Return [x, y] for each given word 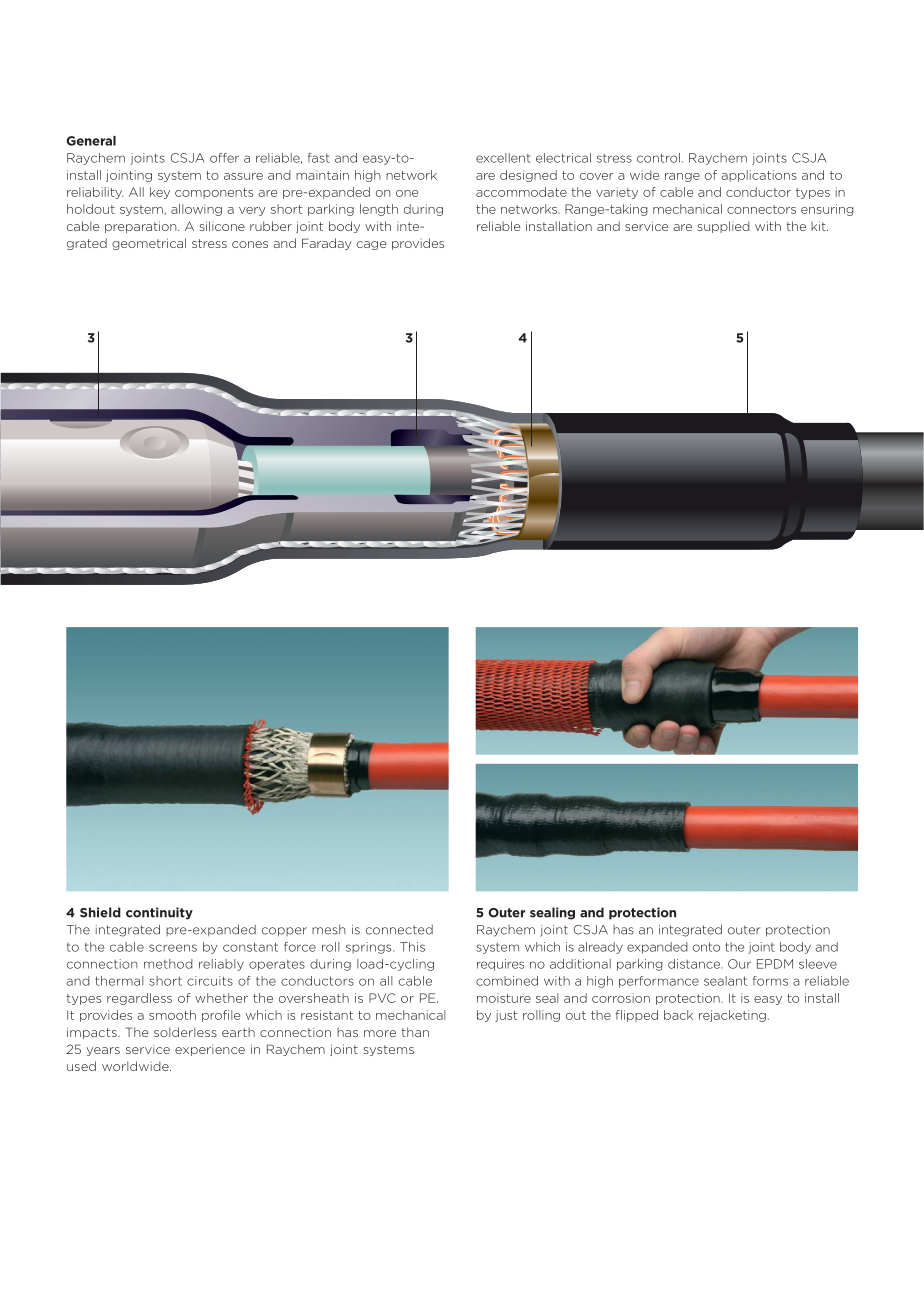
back [678, 1015]
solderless [185, 1032]
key [160, 193]
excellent [503, 158]
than [415, 1032]
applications [759, 176]
